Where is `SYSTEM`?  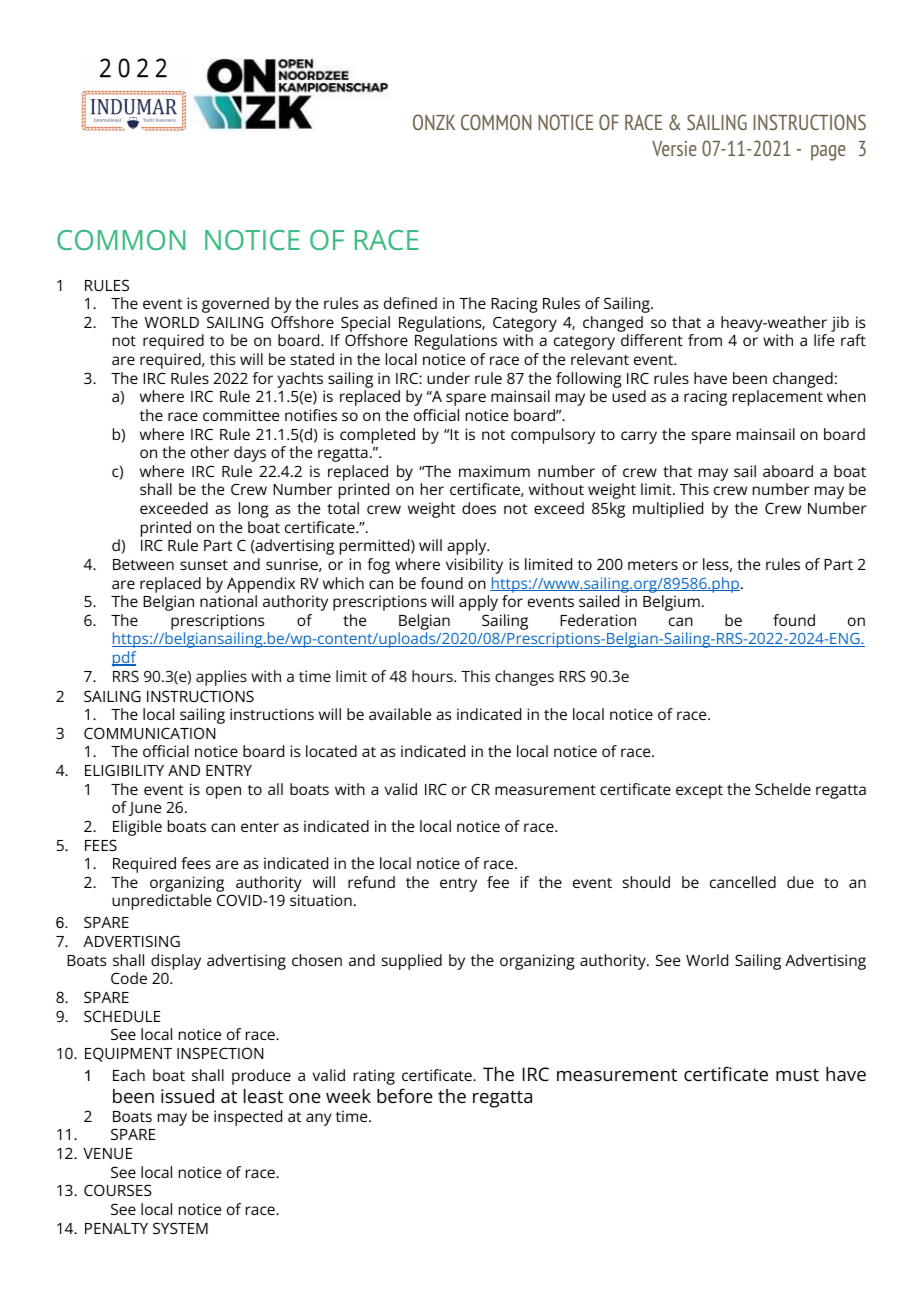
SYSTEM is located at coordinates (180, 1228).
